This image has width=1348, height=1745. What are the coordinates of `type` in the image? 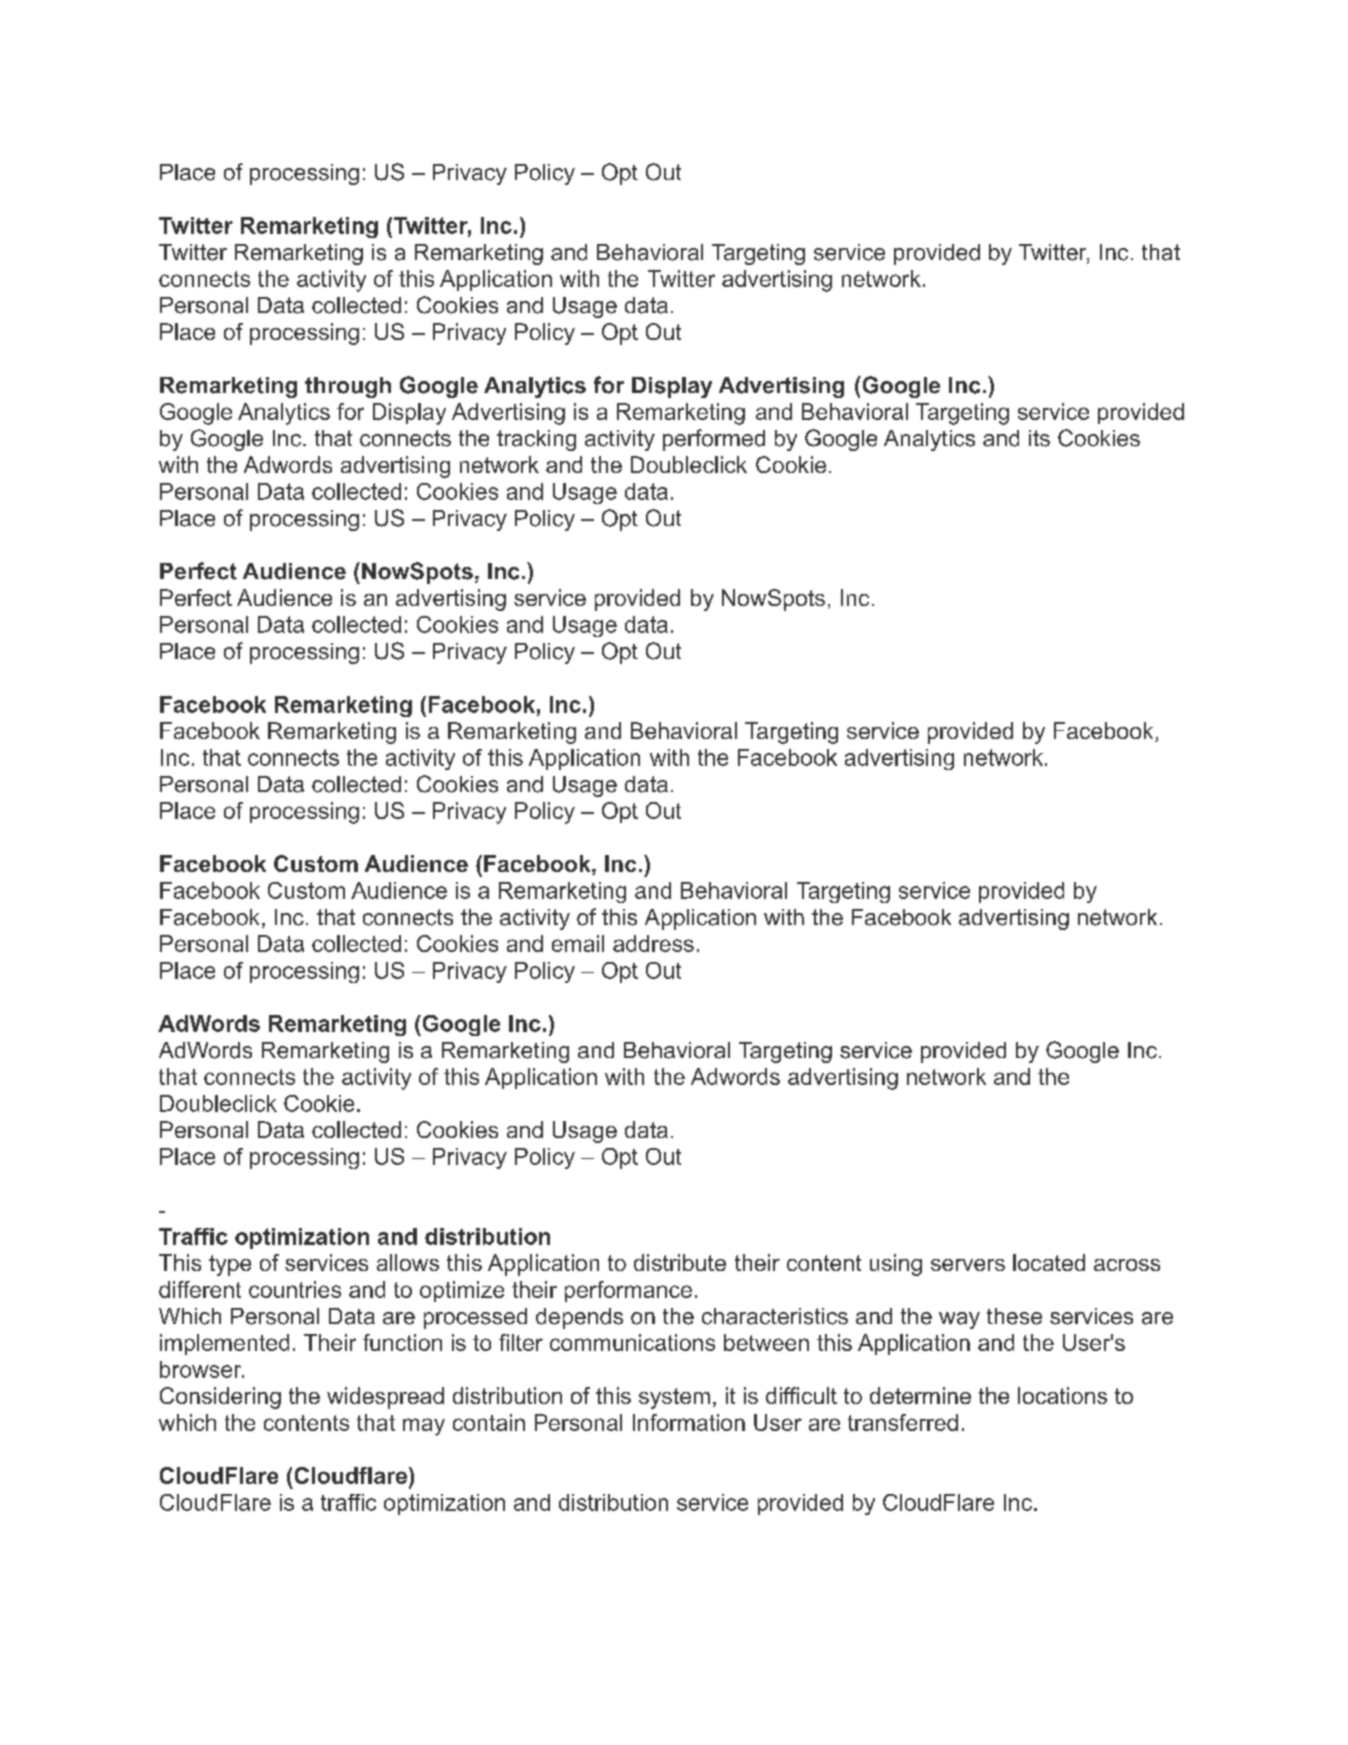 It's located at (230, 1265).
